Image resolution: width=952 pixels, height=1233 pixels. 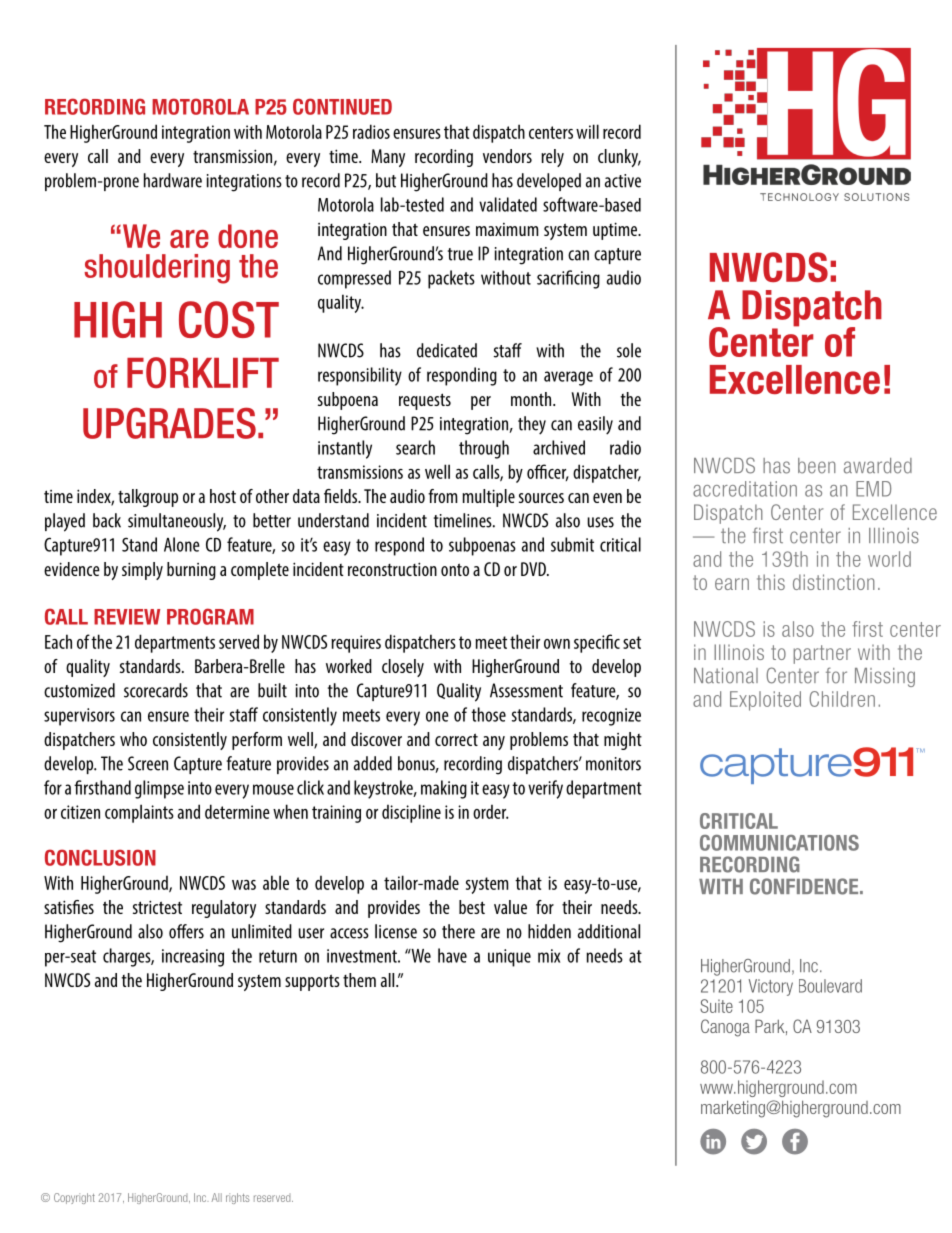 I want to click on rights, so click(x=238, y=1198).
